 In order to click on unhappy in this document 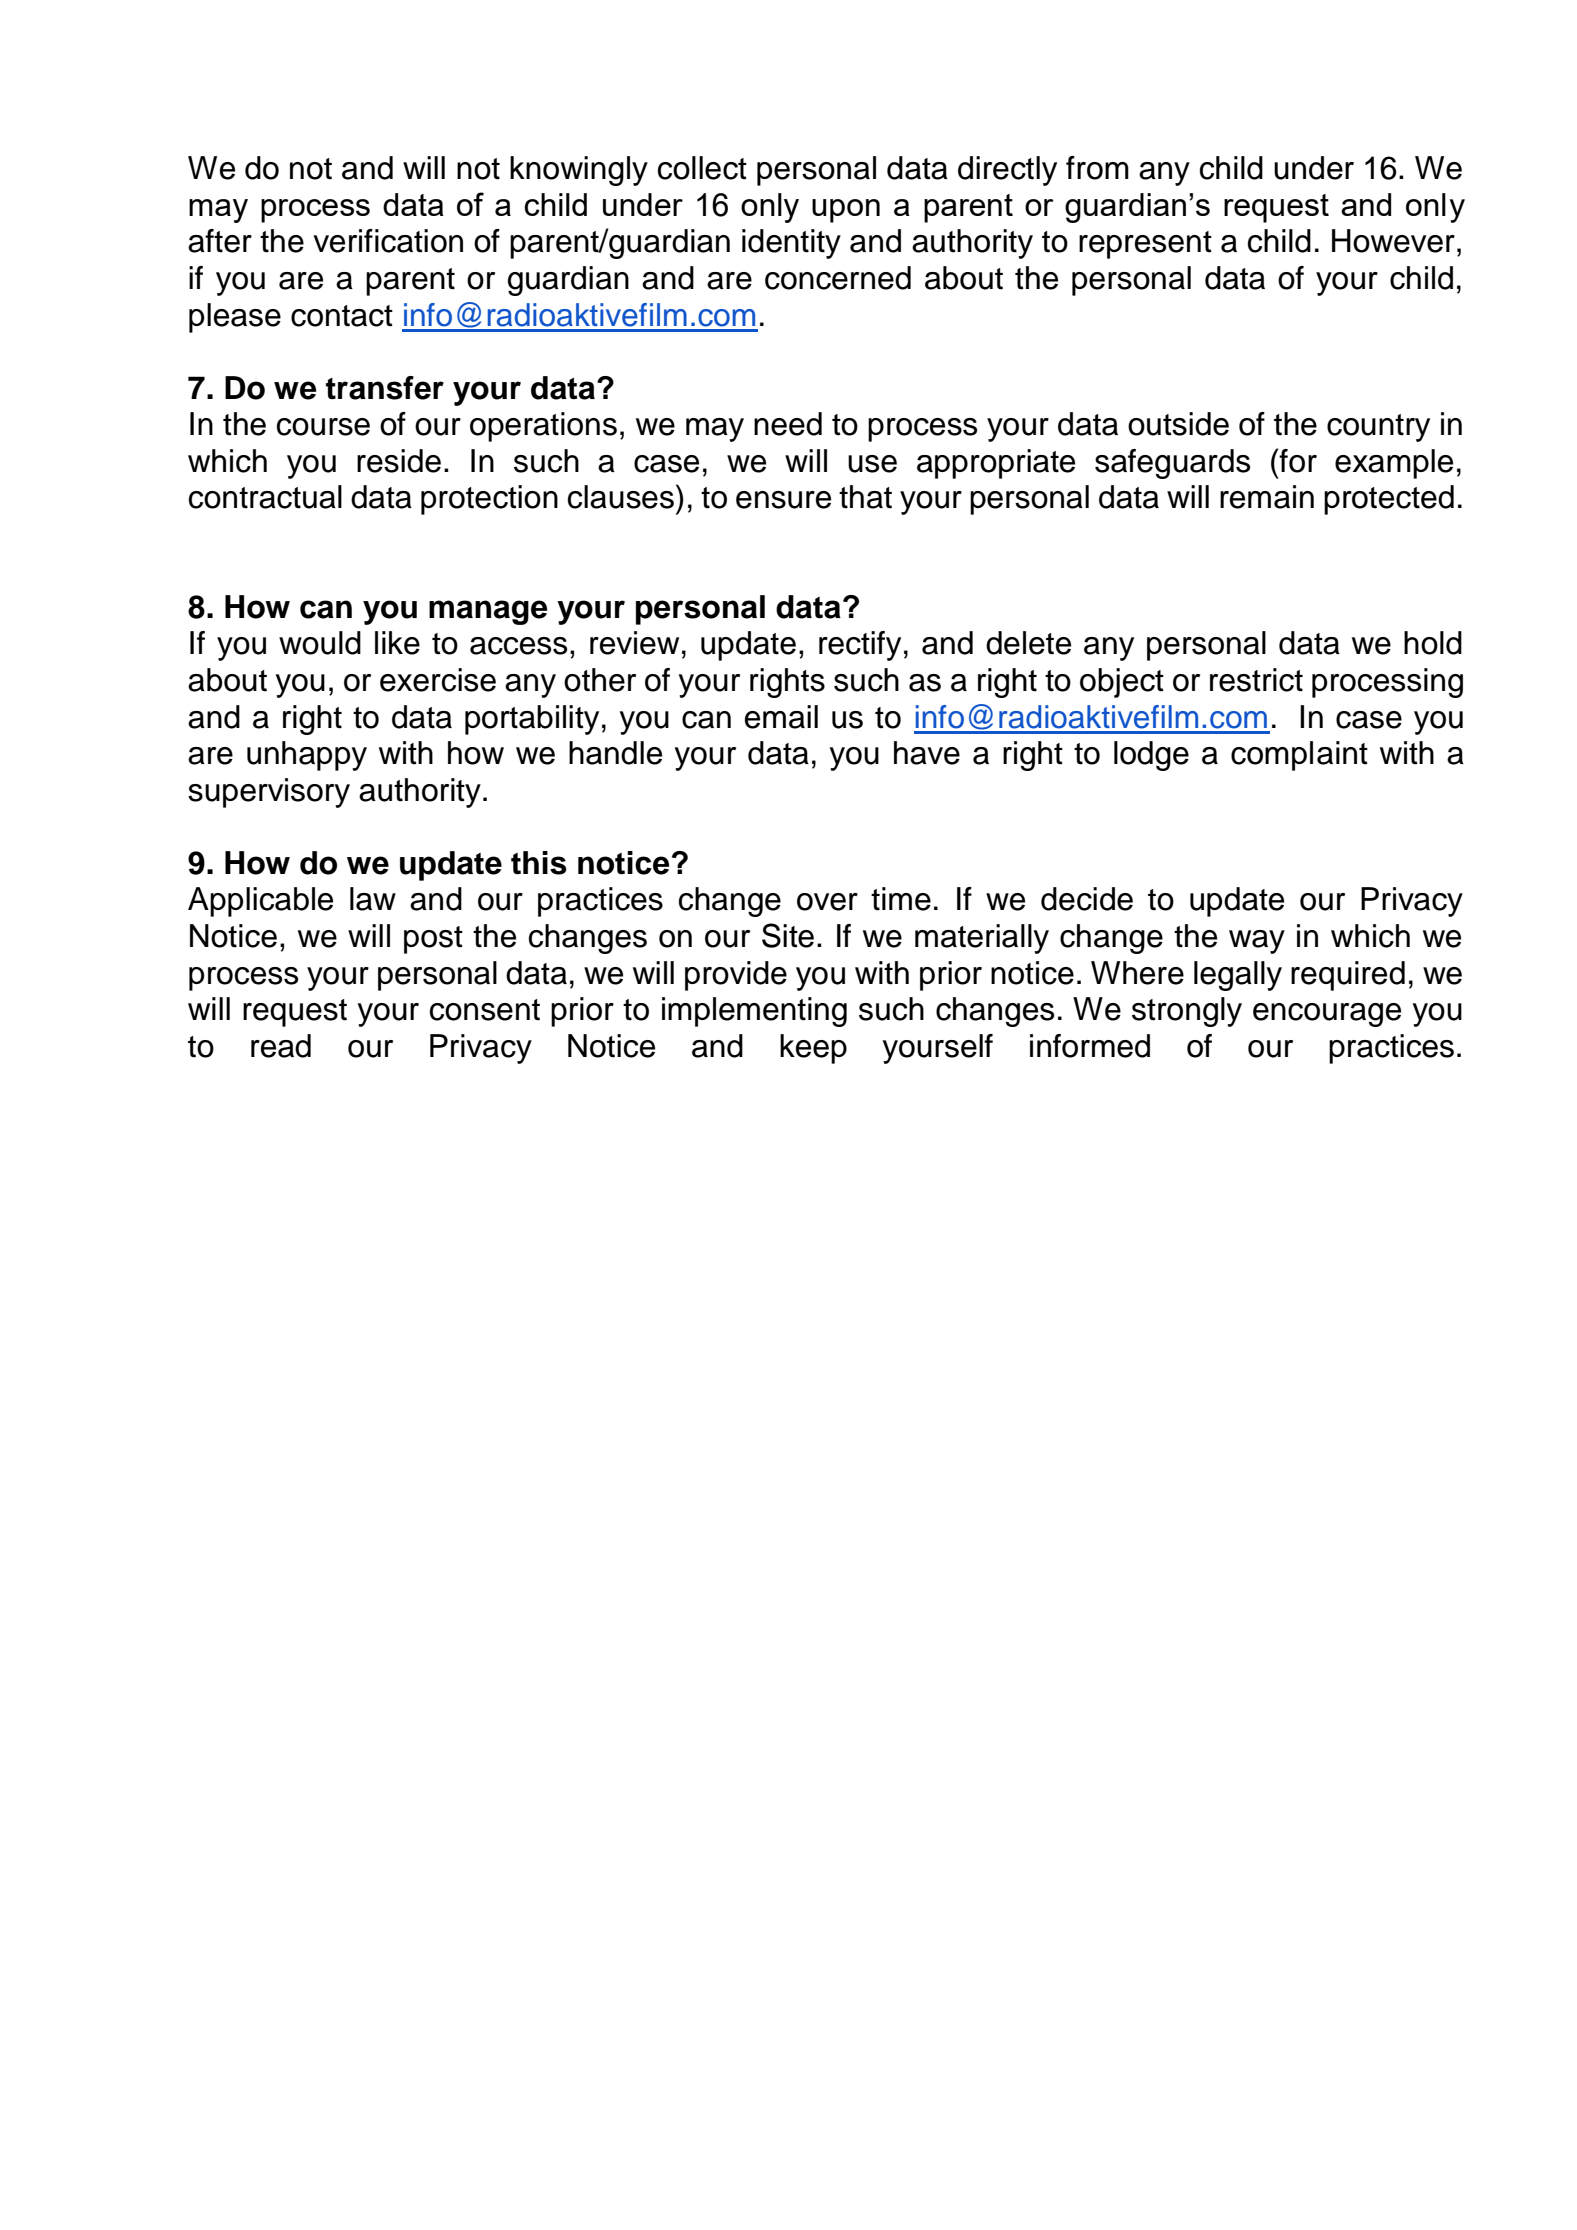, I will do `click(307, 756)`.
